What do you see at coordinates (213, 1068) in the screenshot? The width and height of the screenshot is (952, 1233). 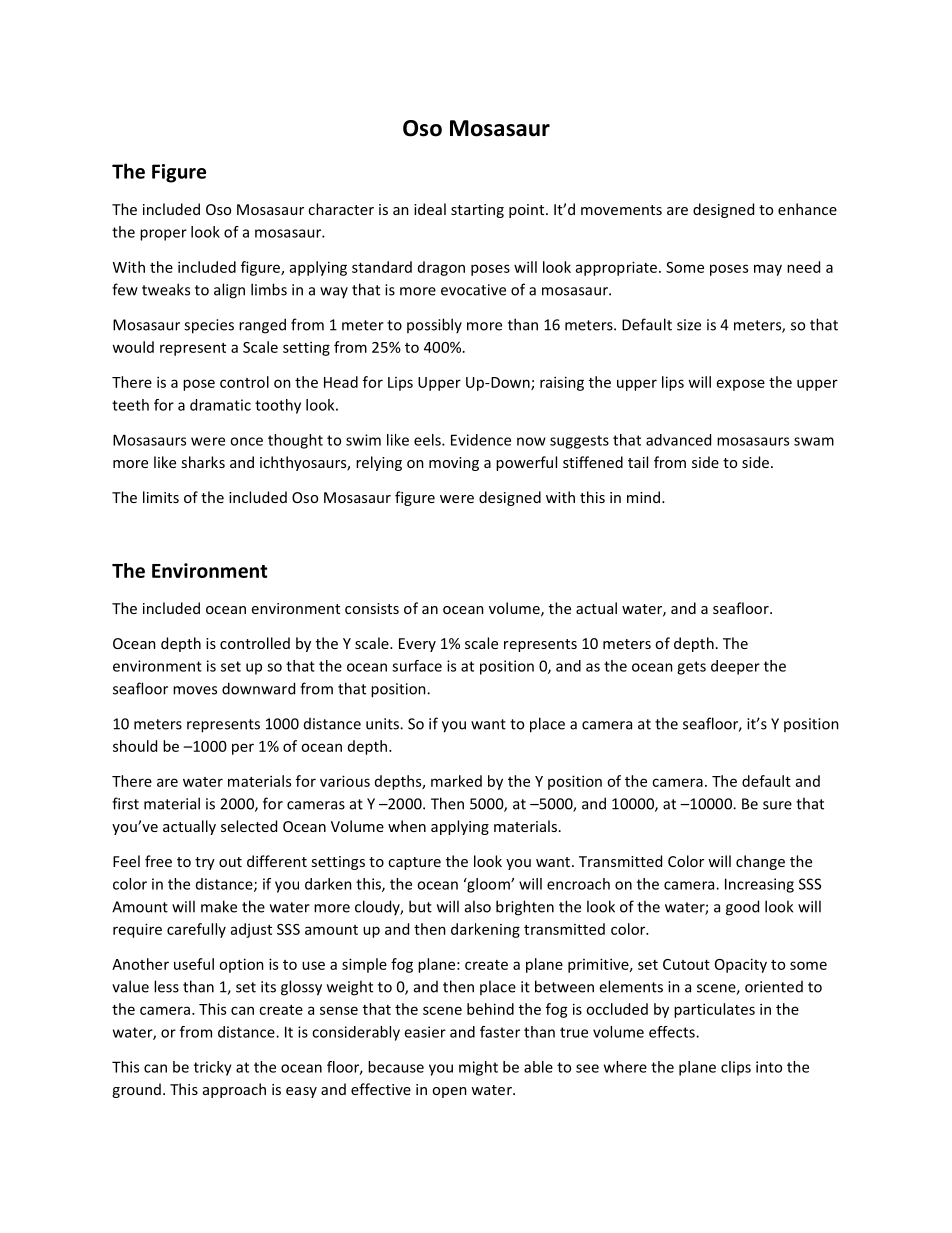 I see `tricky` at bounding box center [213, 1068].
